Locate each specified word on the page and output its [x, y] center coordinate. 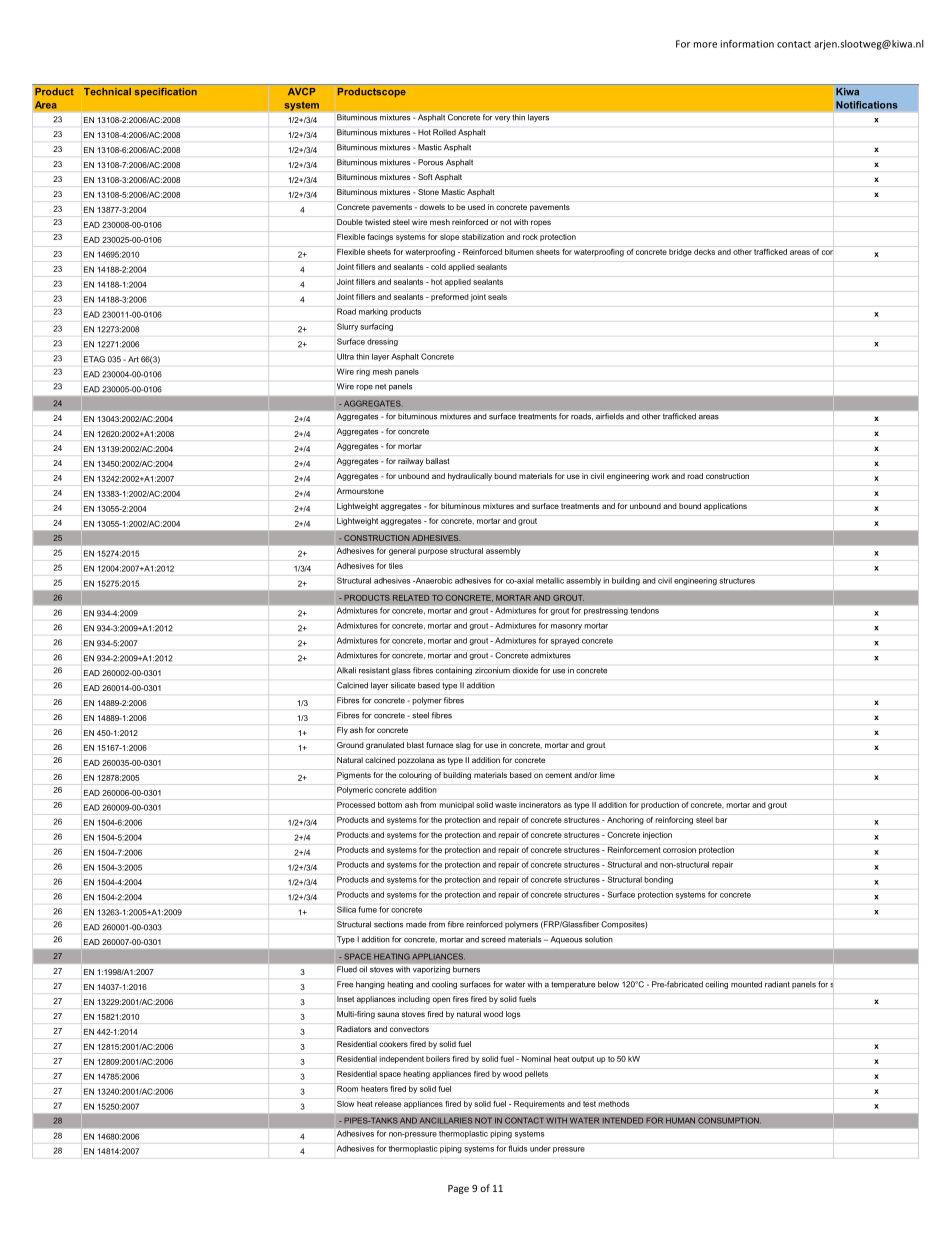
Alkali [346, 670]
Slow [345, 1104]
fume [367, 909]
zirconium [492, 670]
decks [704, 252]
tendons [645, 611]
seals [497, 297]
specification [166, 92]
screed [493, 939]
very [502, 119]
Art [133, 359]
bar [721, 820]
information [747, 44]
